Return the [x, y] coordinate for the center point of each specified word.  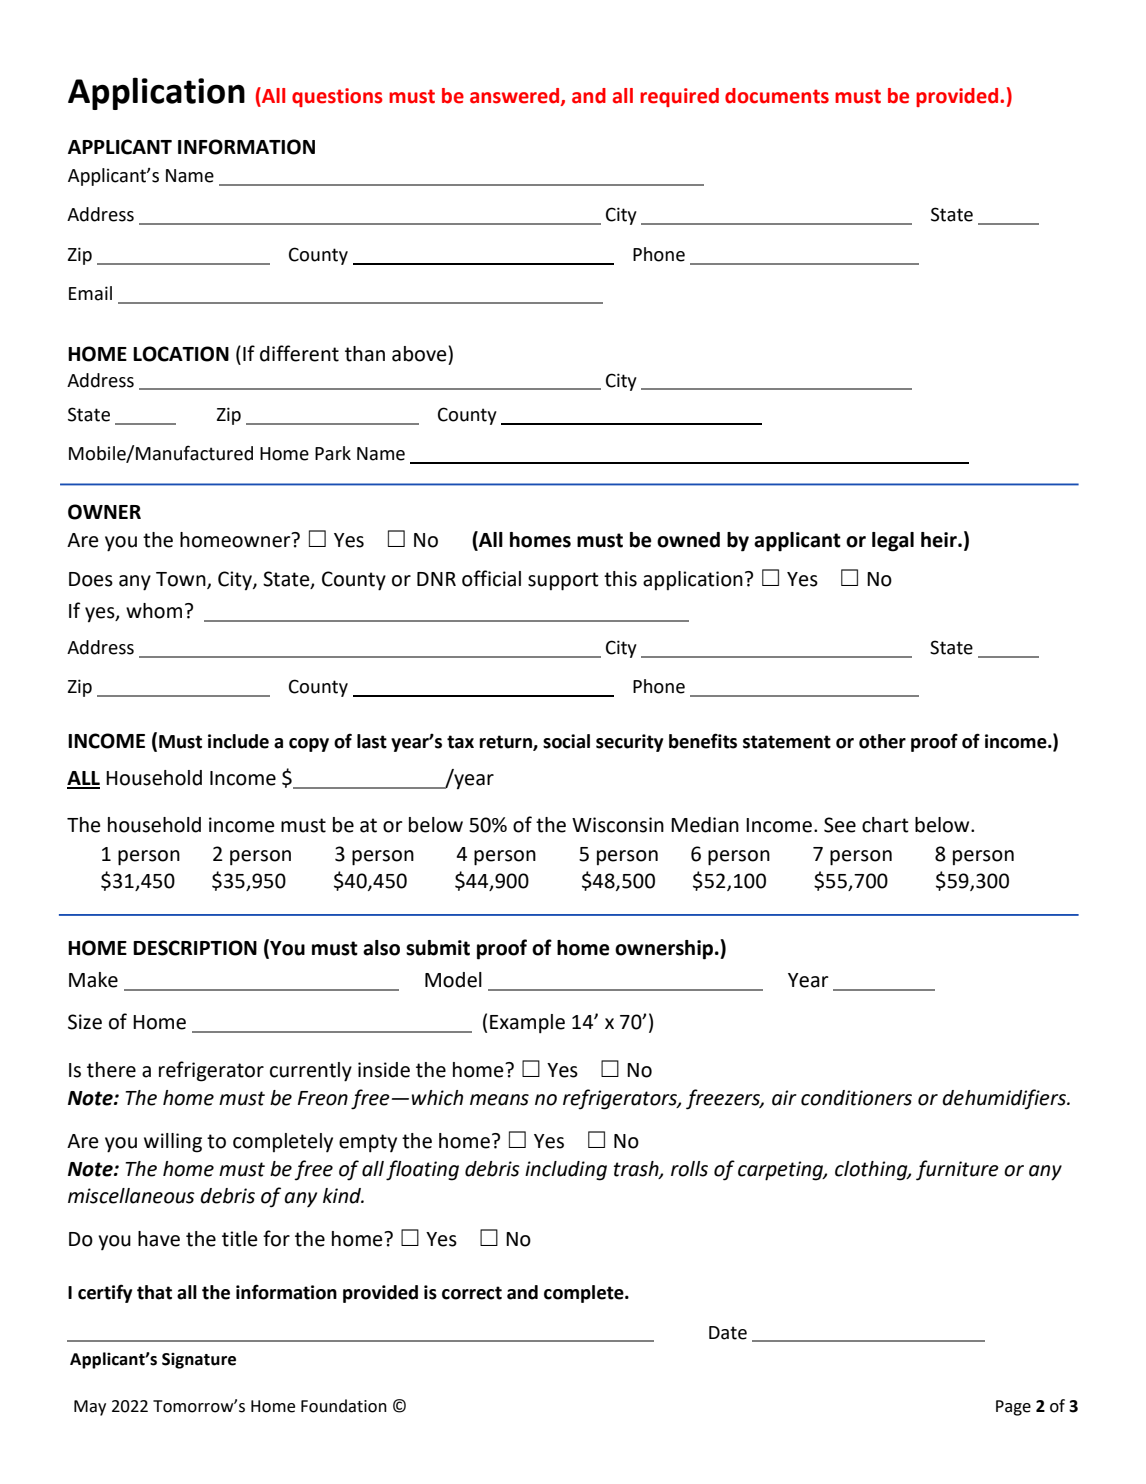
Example [527, 1024]
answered [516, 96]
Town [182, 580]
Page [1013, 1408]
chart [885, 825]
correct [472, 1293]
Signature [199, 1360]
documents [777, 96]
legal [893, 542]
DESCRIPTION [195, 948]
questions [337, 97]
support [563, 581]
